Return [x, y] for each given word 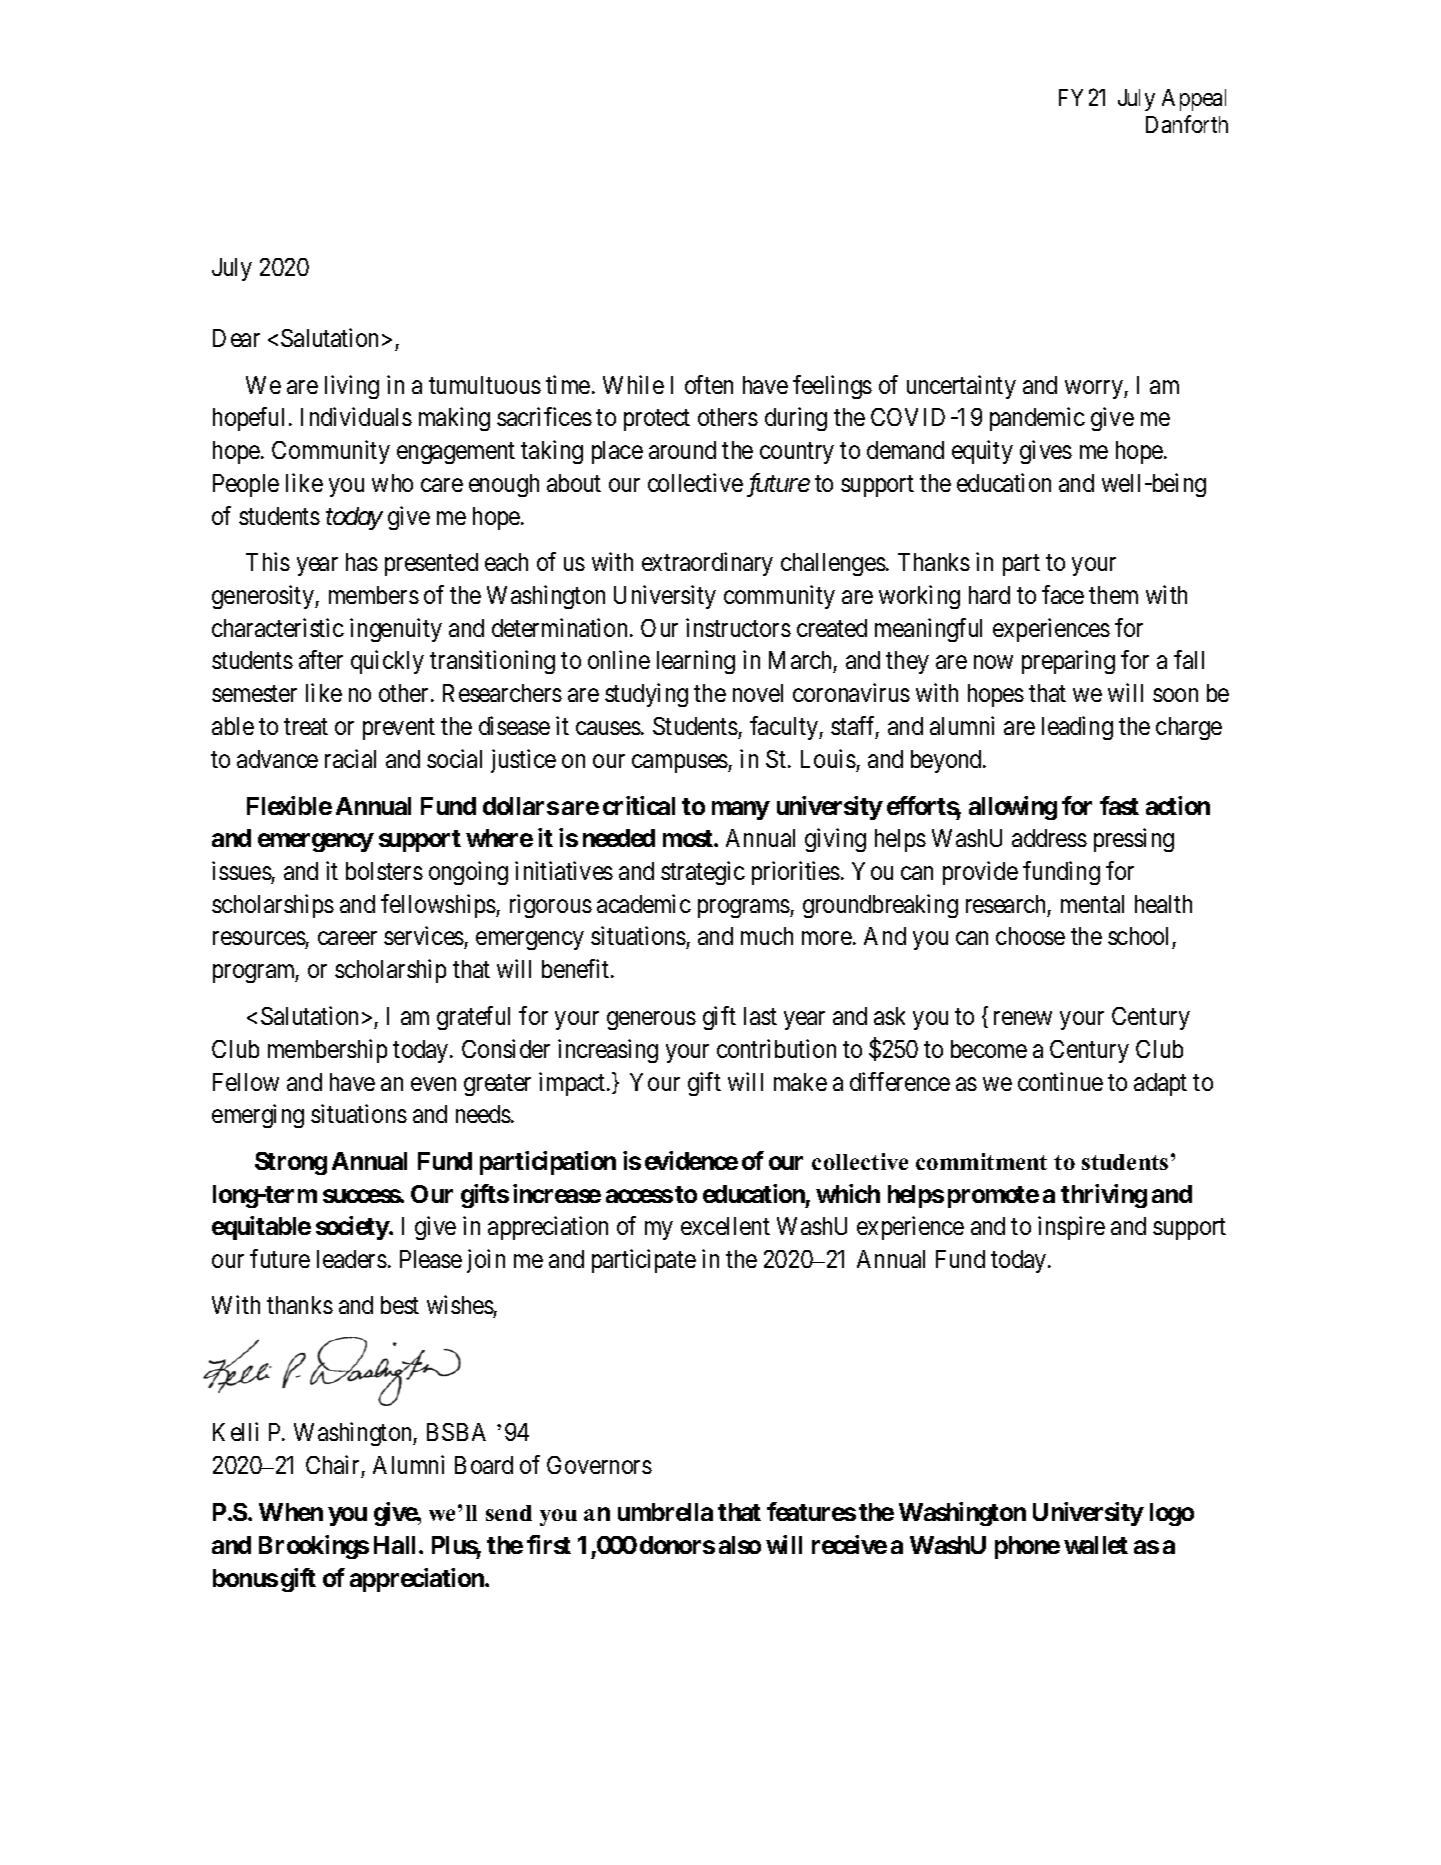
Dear [236, 338]
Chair [332, 1464]
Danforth [1187, 124]
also [740, 1545]
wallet [1096, 1545]
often [709, 384]
